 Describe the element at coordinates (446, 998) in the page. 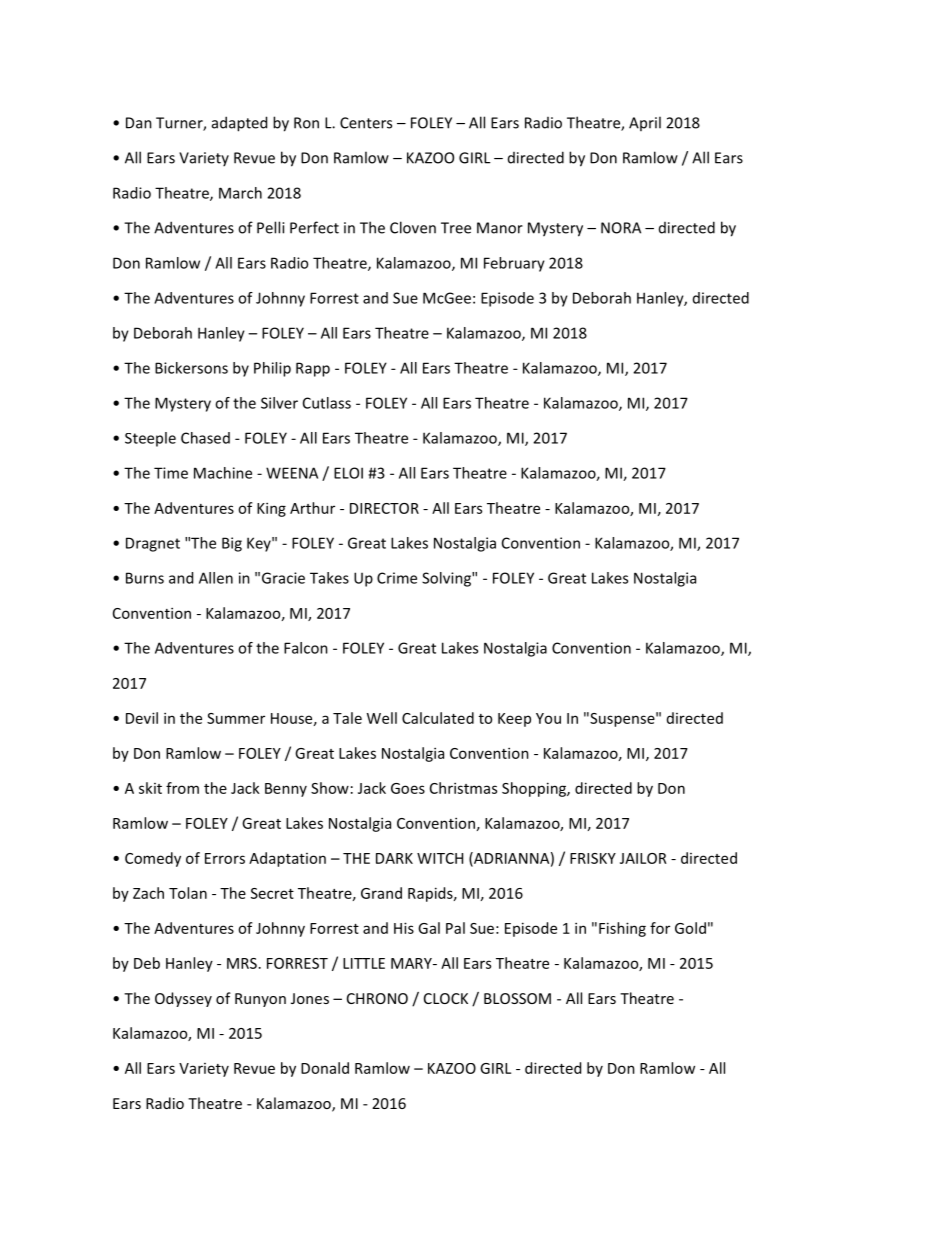

I see `CLOCK` at that location.
